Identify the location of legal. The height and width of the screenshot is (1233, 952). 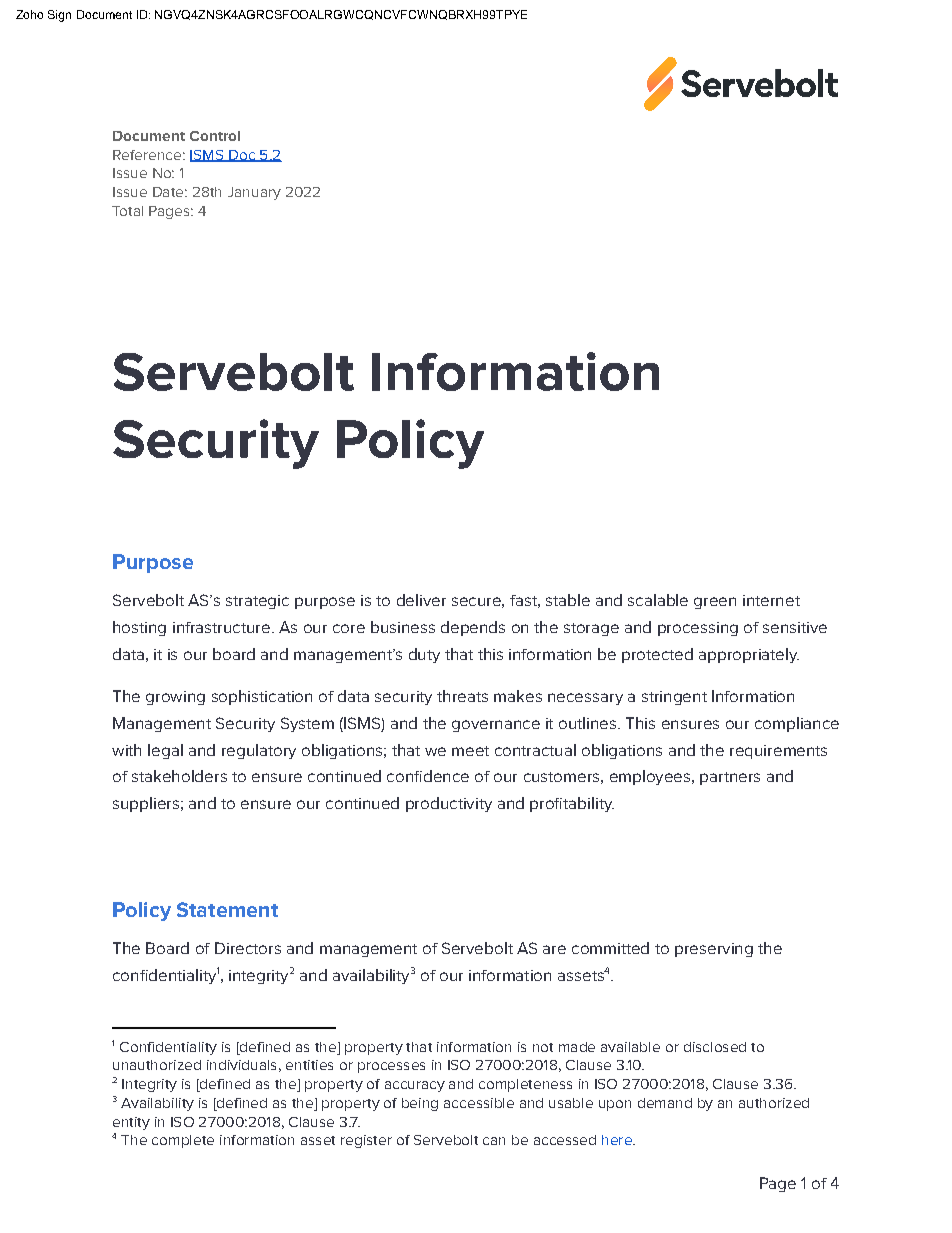
(165, 751).
